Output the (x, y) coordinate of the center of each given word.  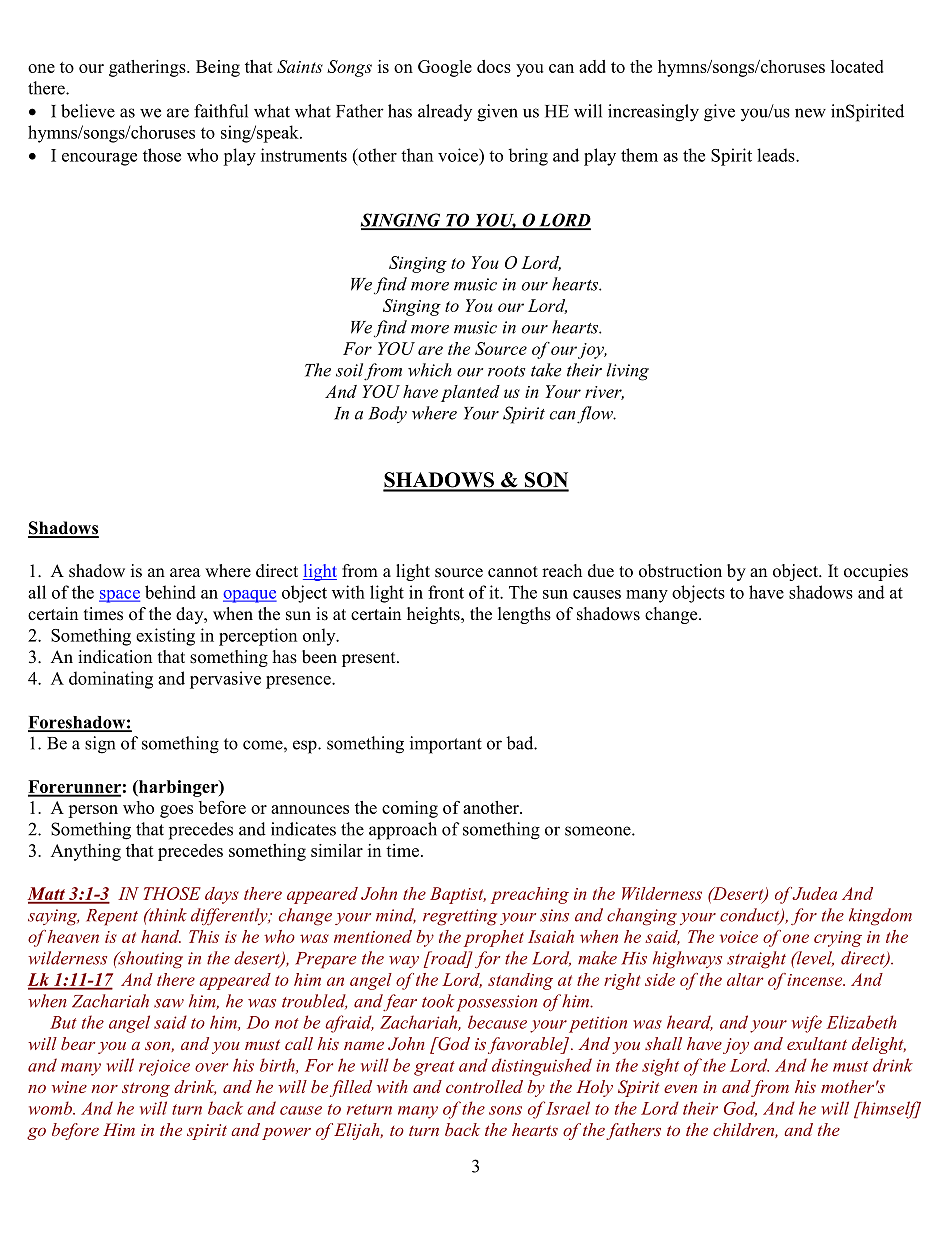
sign (100, 745)
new (810, 113)
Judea (814, 893)
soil (349, 370)
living (627, 372)
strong (146, 1089)
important (446, 745)
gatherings (148, 68)
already (445, 112)
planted (470, 393)
